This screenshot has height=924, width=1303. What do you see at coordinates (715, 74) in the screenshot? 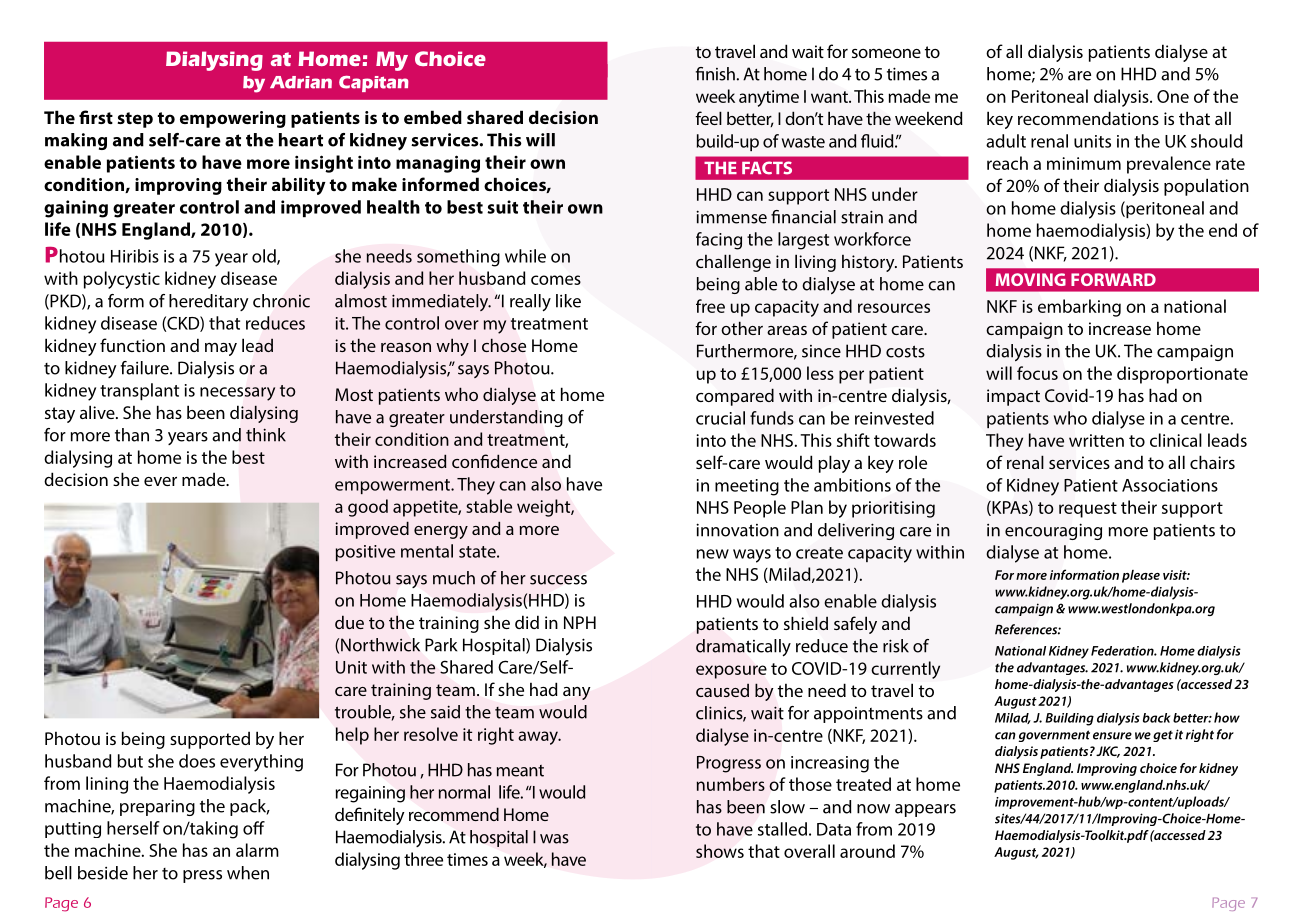
I see `finish` at bounding box center [715, 74].
